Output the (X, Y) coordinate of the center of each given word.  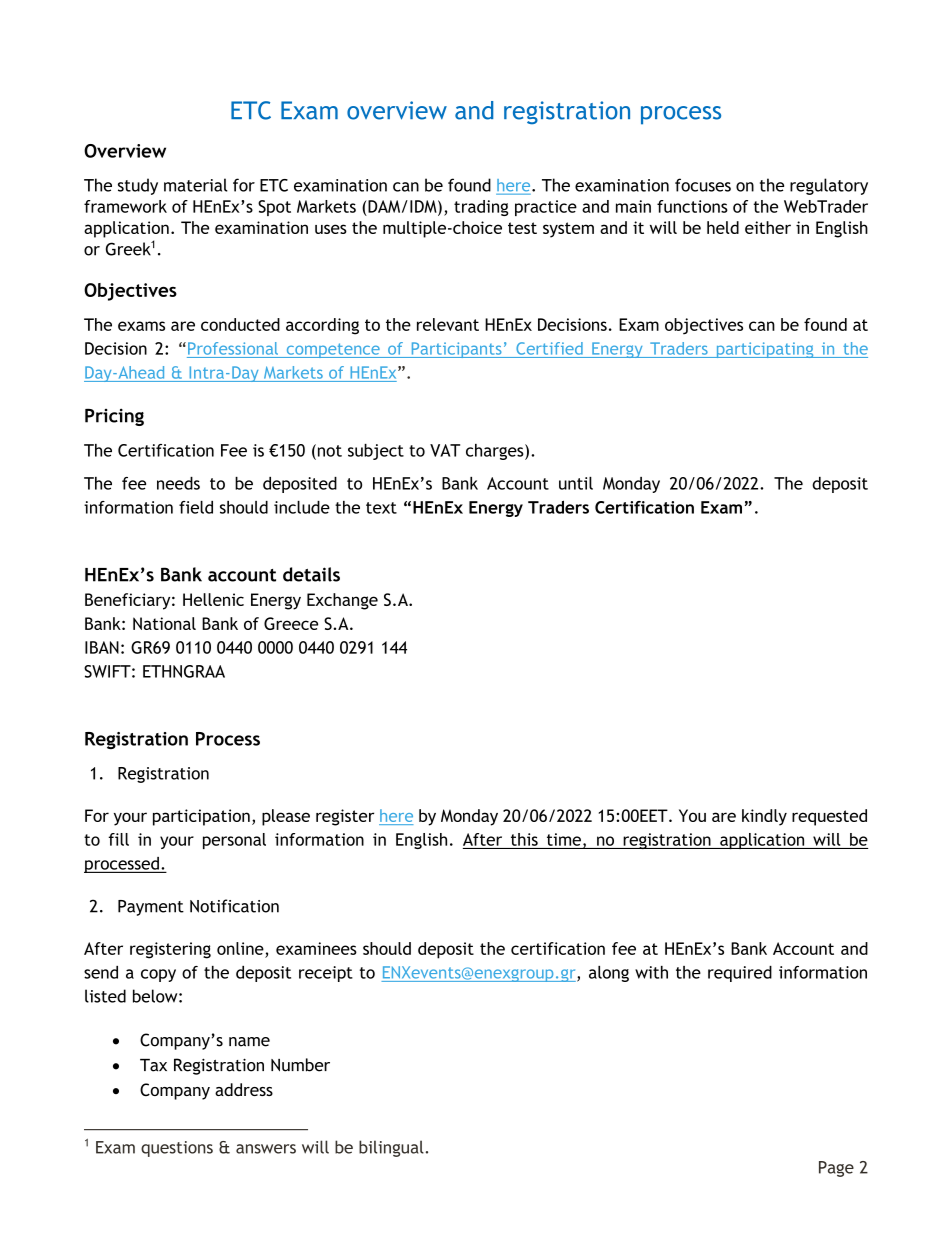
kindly (764, 817)
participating (765, 350)
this (524, 839)
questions (177, 1149)
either (768, 227)
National (164, 623)
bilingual (391, 1148)
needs (178, 483)
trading (481, 208)
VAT (445, 450)
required (740, 974)
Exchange (342, 601)
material (196, 185)
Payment (151, 908)
